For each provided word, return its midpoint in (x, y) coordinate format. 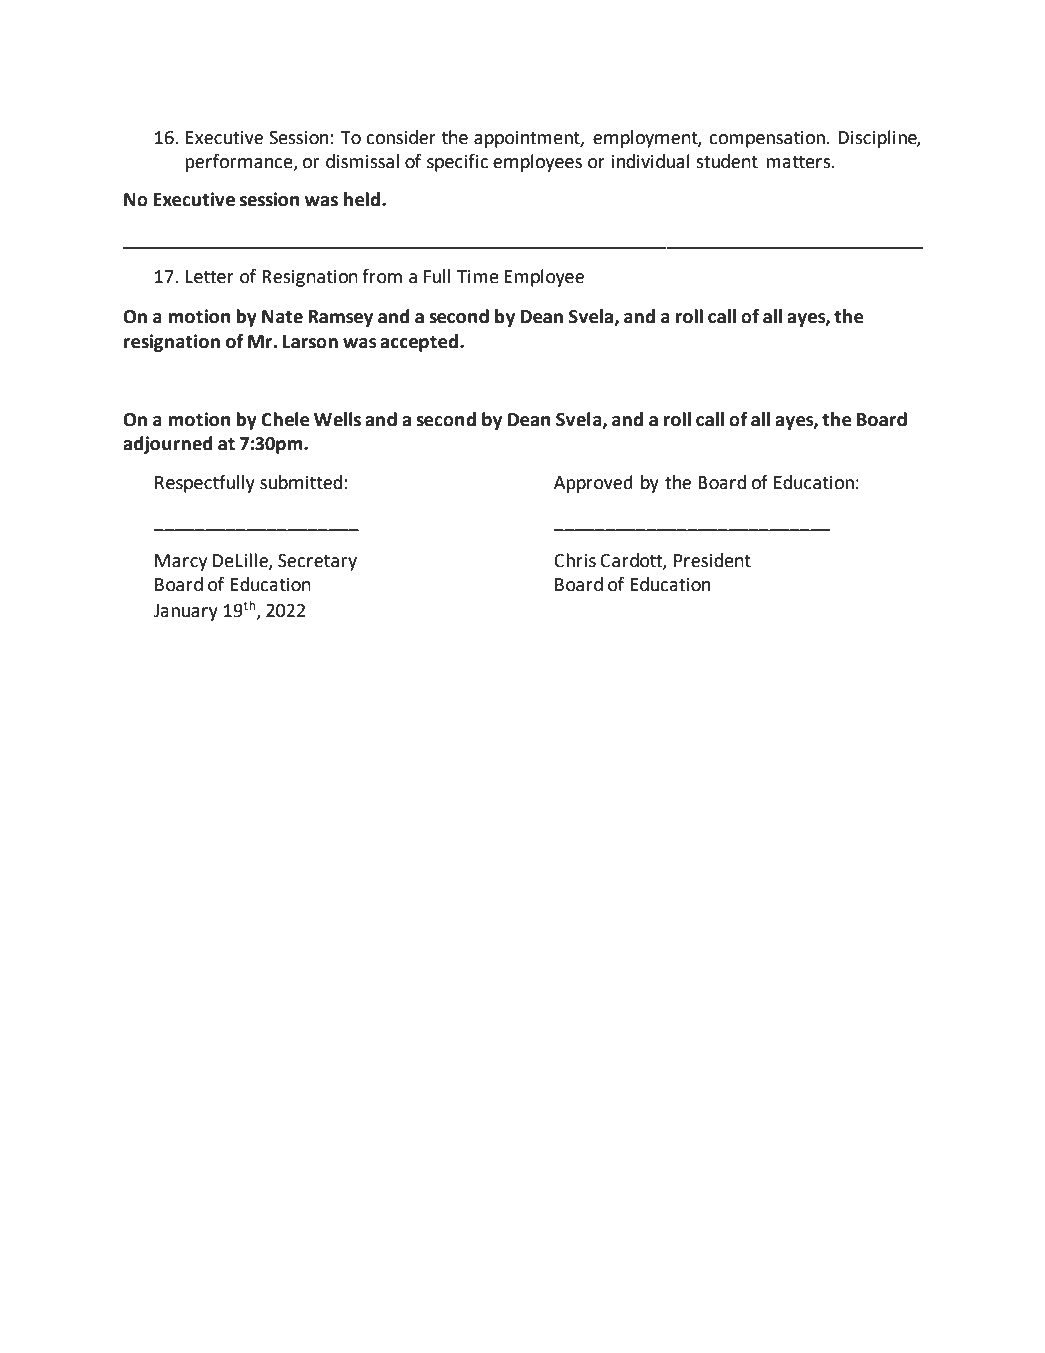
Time (478, 277)
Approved (593, 484)
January (185, 612)
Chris (575, 560)
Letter (210, 277)
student (727, 161)
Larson (310, 342)
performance (240, 163)
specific (457, 163)
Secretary (317, 562)
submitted (302, 482)
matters (799, 162)
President (712, 560)
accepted (419, 343)
